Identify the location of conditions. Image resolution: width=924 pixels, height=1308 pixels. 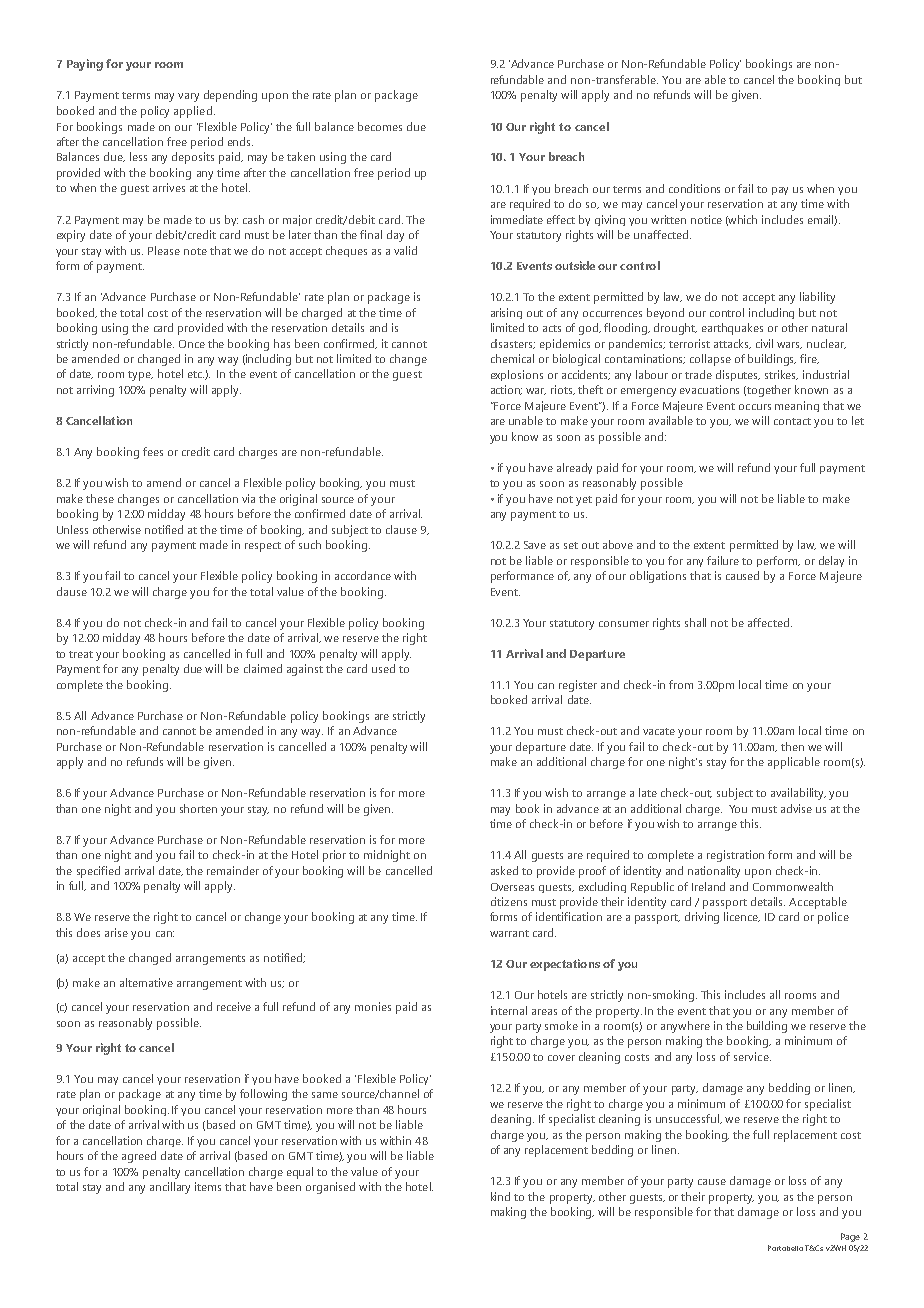
(694, 188).
